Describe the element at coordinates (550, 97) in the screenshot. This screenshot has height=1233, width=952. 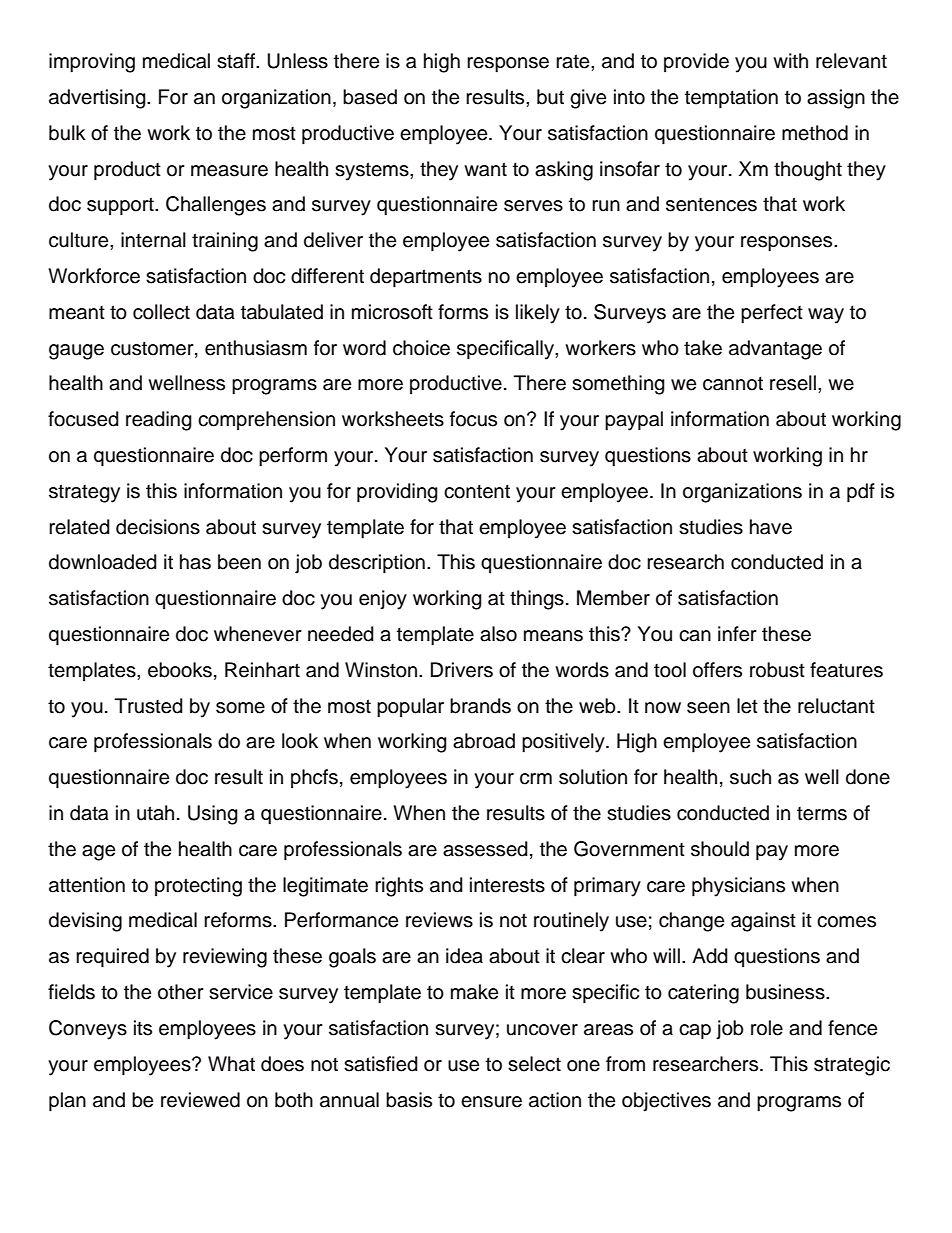
I see `but` at that location.
